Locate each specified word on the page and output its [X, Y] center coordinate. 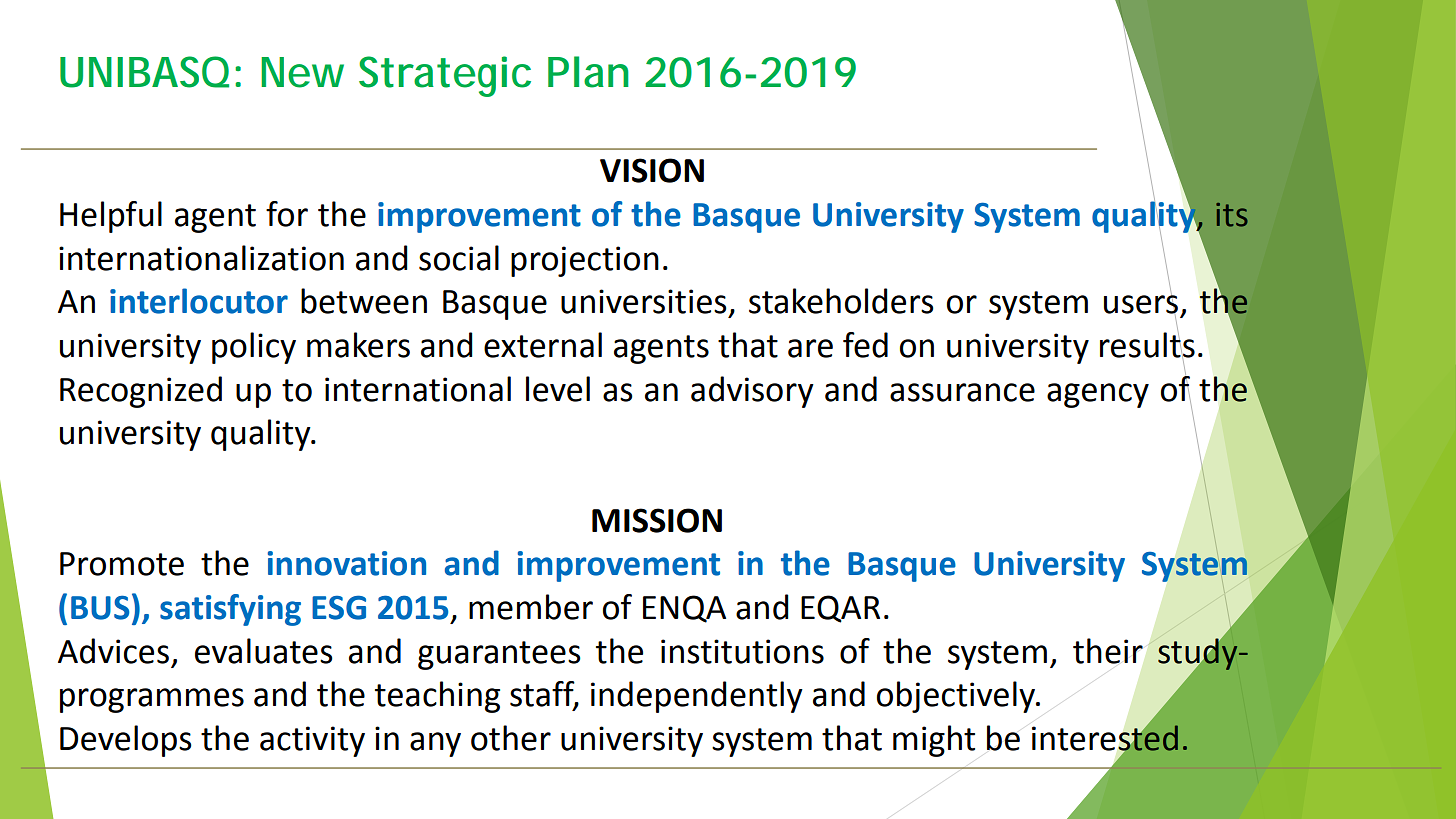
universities [644, 301]
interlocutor [199, 301]
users [1141, 305]
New [302, 72]
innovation [347, 563]
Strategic [445, 76]
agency [1098, 395]
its [1232, 215]
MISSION [657, 520]
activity [312, 741]
